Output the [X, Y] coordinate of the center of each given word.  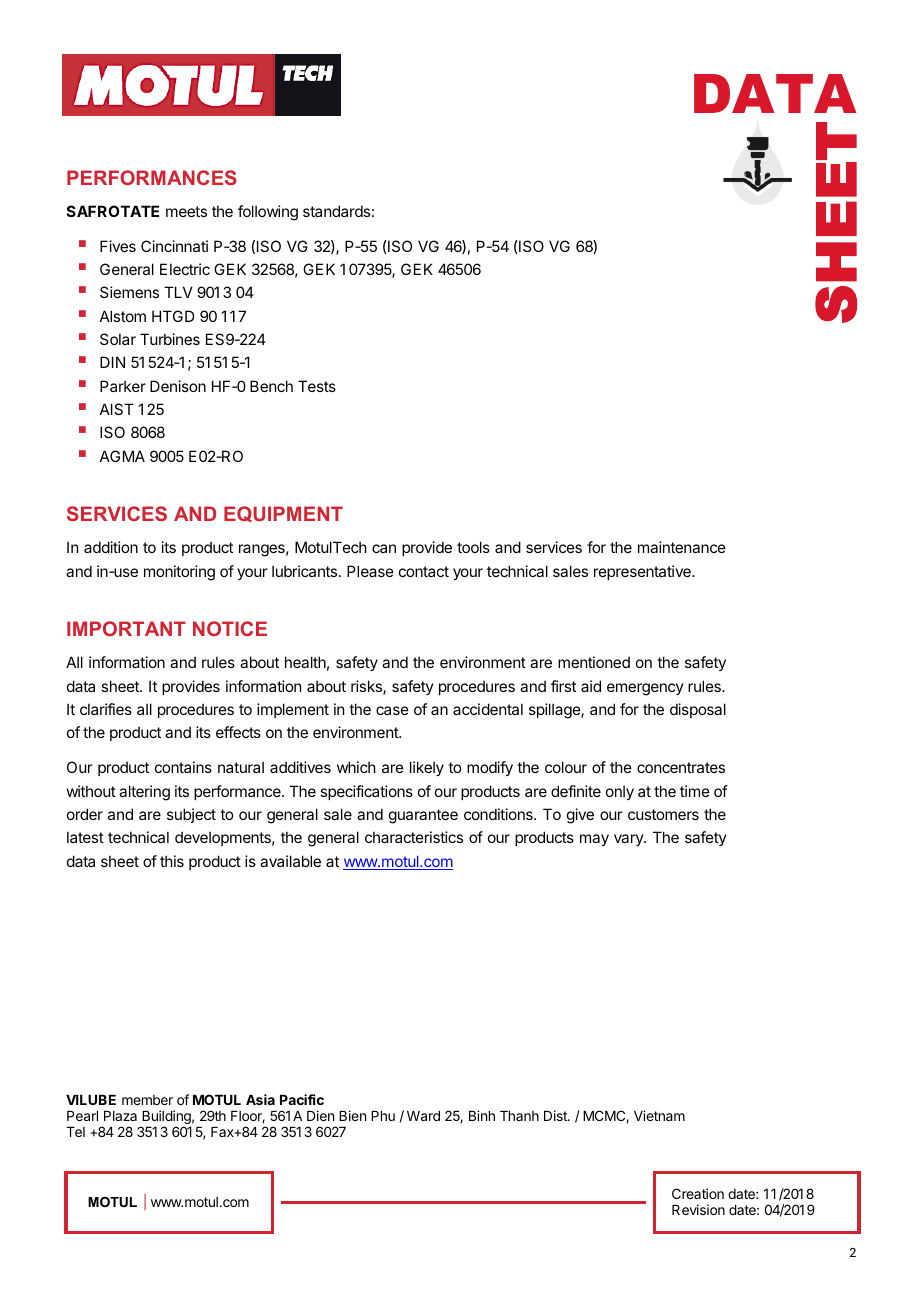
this [172, 861]
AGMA [122, 456]
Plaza [120, 1116]
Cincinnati [174, 246]
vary [629, 840]
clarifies [106, 709]
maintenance [682, 547]
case [392, 710]
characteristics [414, 837]
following [268, 213]
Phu [383, 1116]
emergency [645, 689]
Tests [317, 386]
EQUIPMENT [283, 514]
